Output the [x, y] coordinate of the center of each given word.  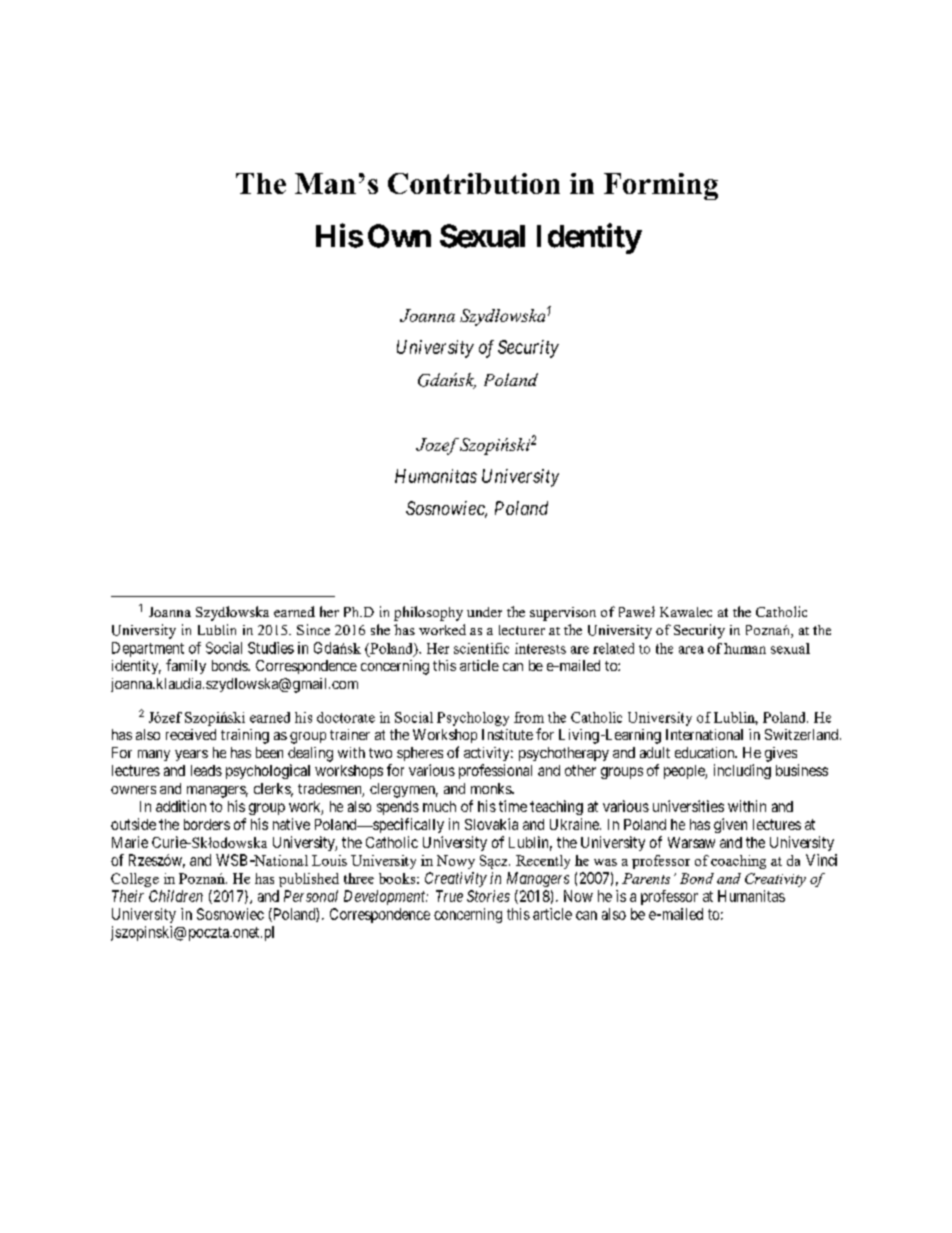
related [613, 648]
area [691, 650]
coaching [738, 862]
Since [313, 629]
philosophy [428, 613]
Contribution [474, 183]
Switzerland [803, 734]
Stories [488, 896]
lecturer [522, 630]
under [484, 612]
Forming [661, 186]
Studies [271, 648]
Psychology [473, 719]
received [191, 734]
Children [176, 896]
